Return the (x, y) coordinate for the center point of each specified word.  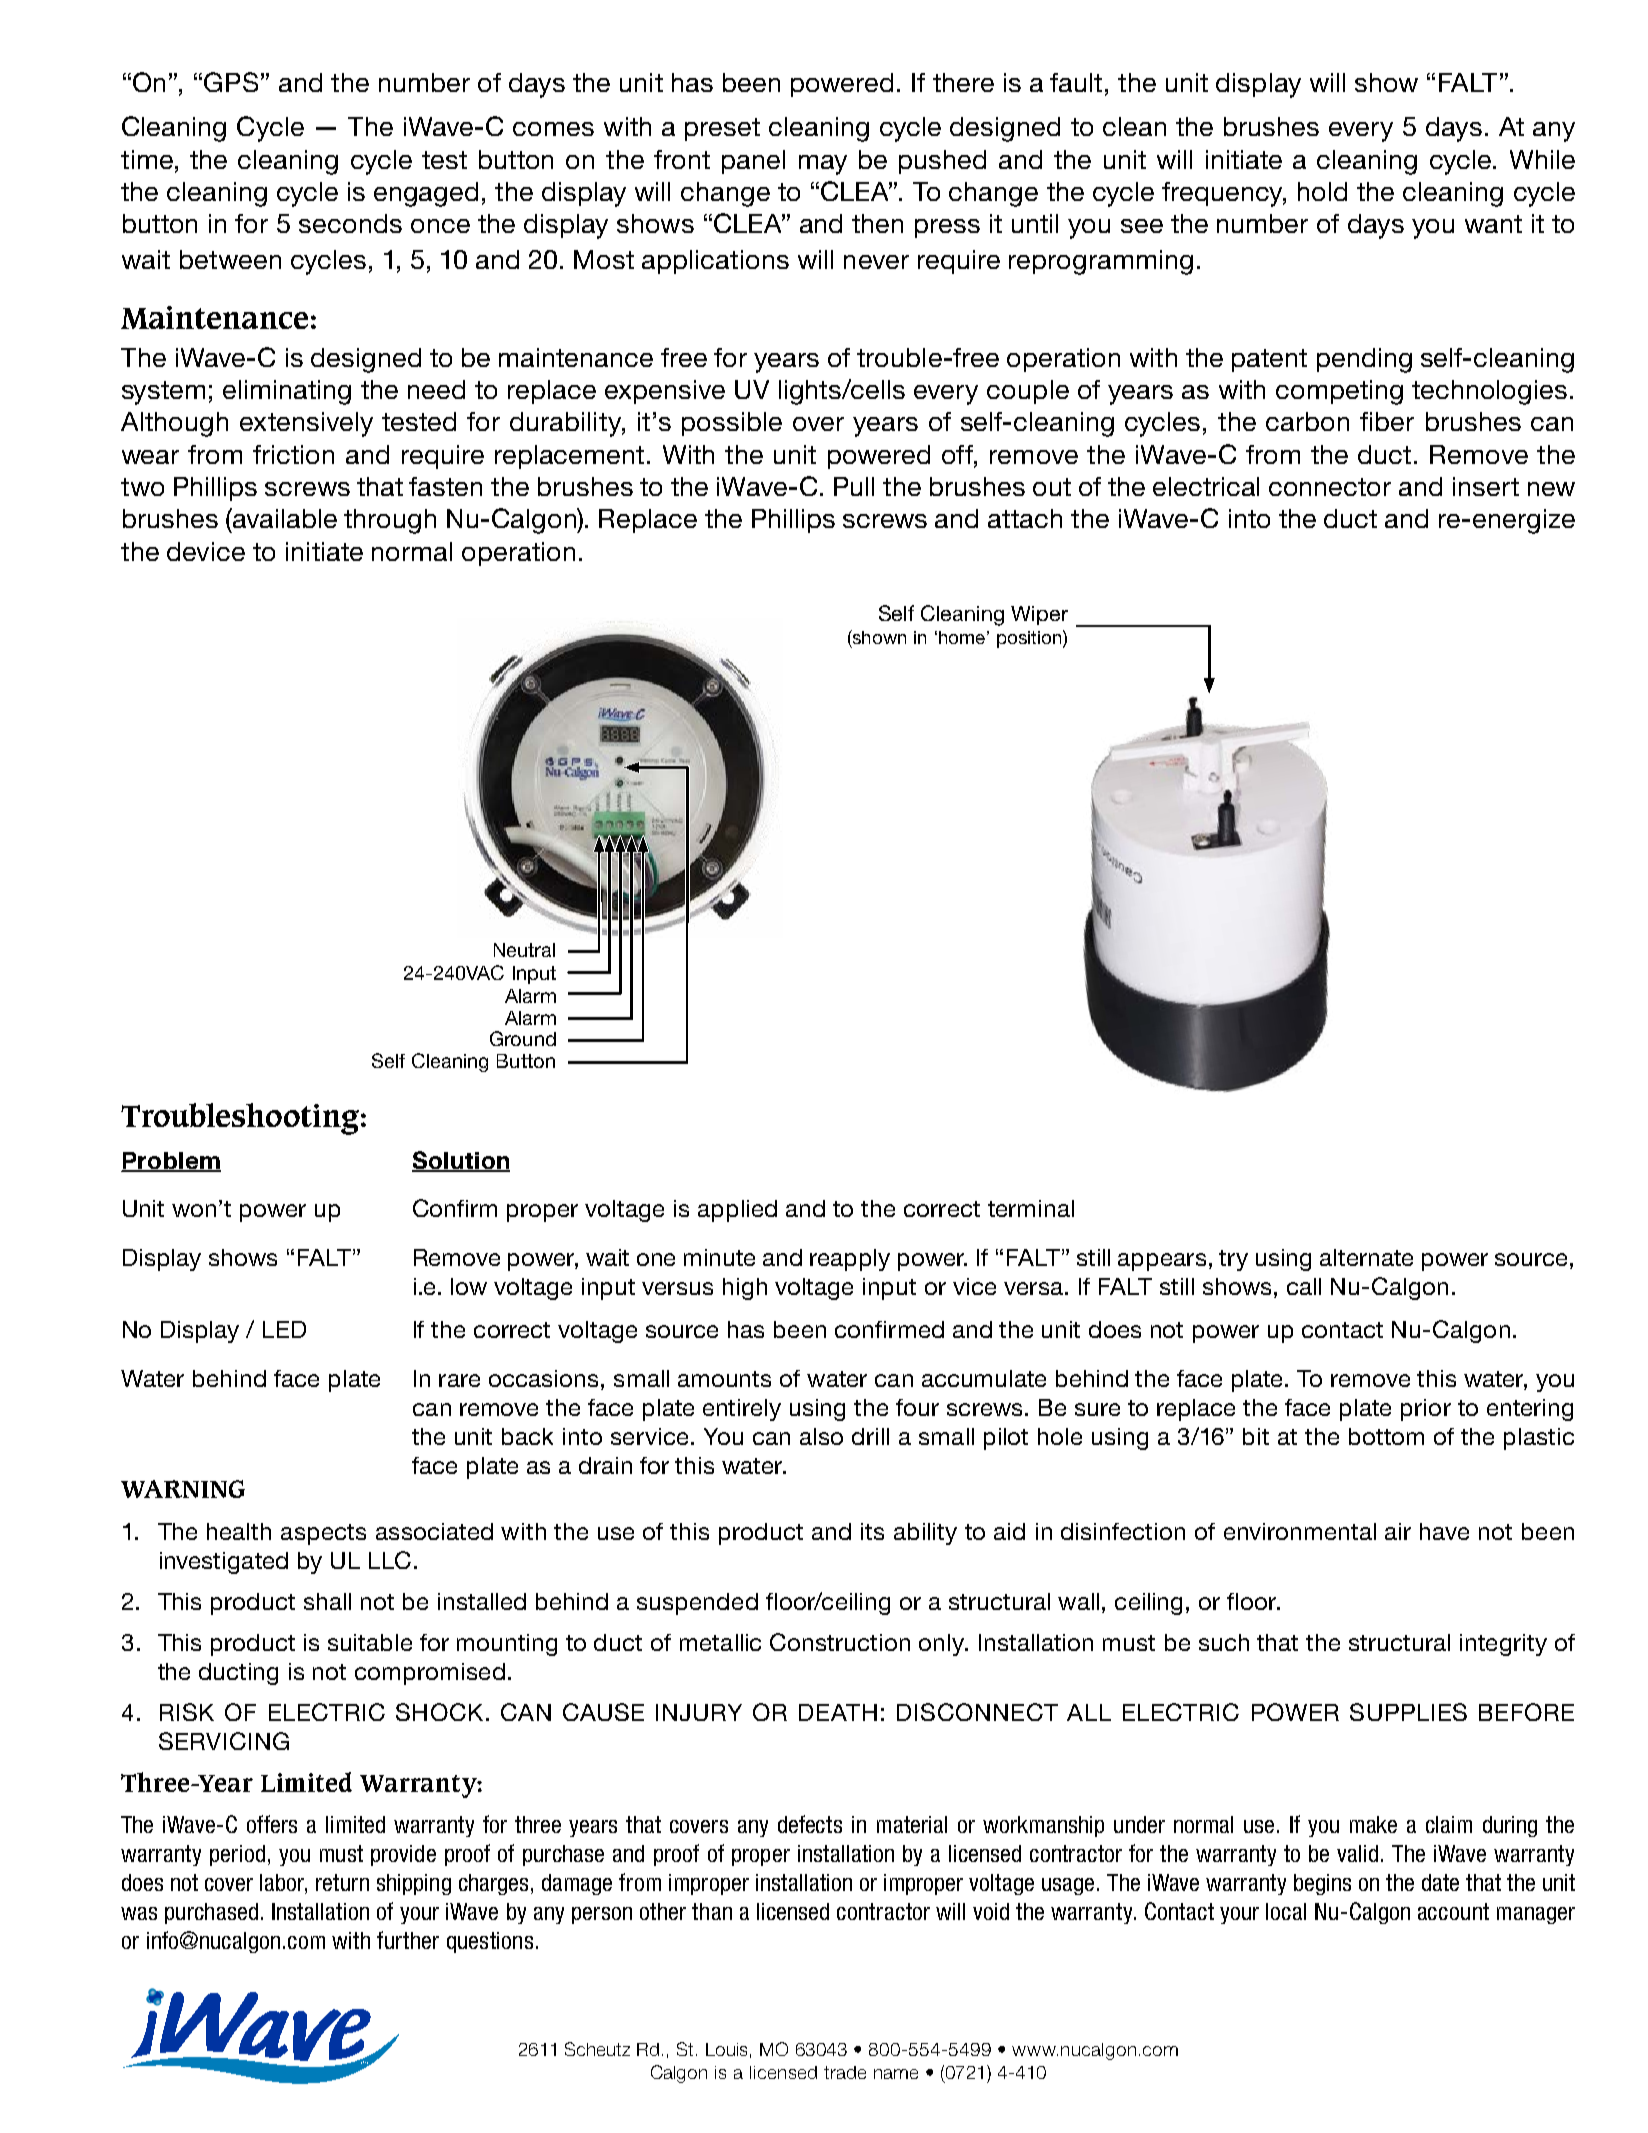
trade (845, 2072)
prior (1426, 1410)
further (408, 1940)
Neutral (524, 950)
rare (459, 1380)
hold (1322, 191)
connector (1330, 487)
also (821, 1436)
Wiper (1039, 615)
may (823, 165)
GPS (231, 82)
